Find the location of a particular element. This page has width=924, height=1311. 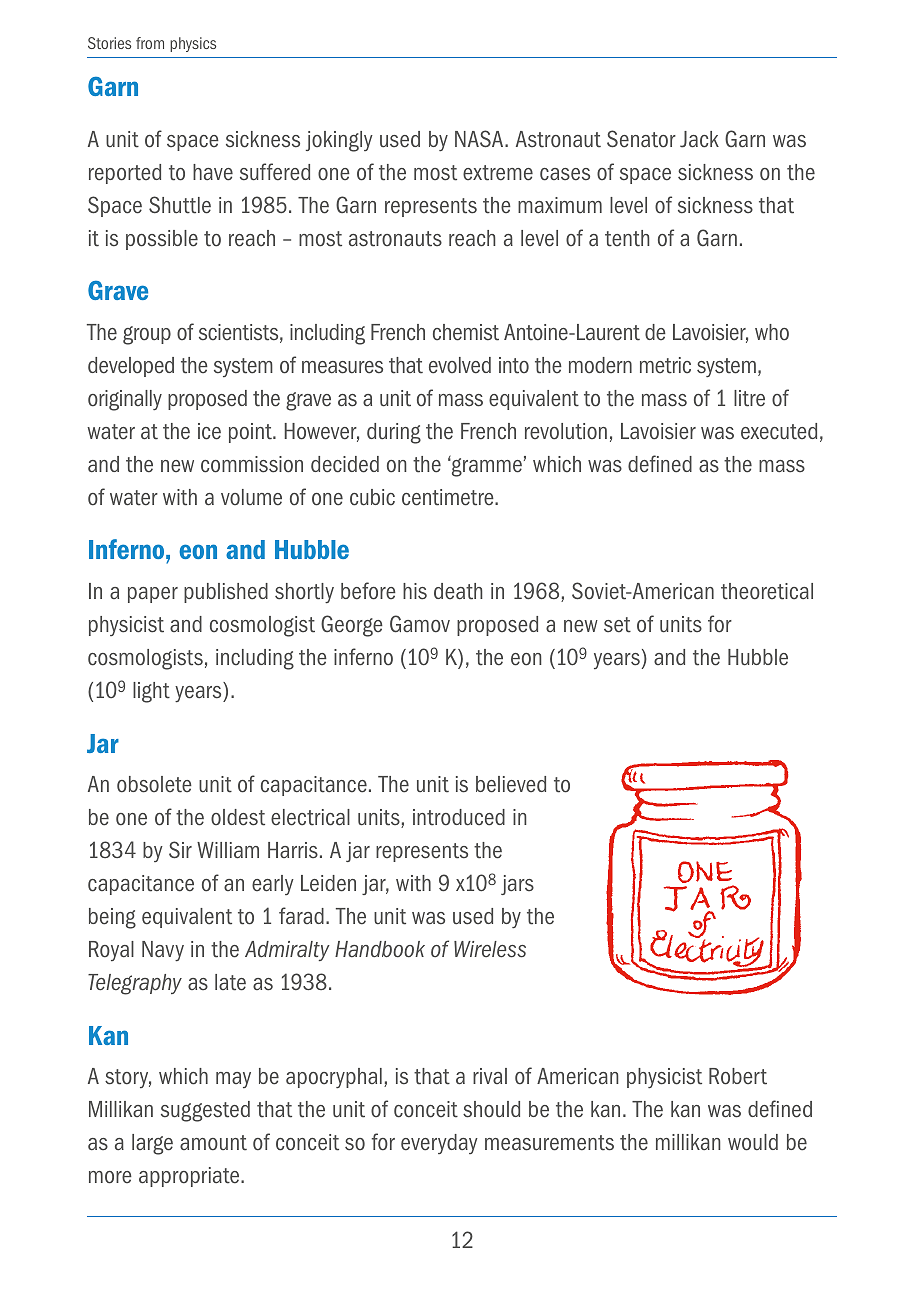

NASA is located at coordinates (480, 139).
